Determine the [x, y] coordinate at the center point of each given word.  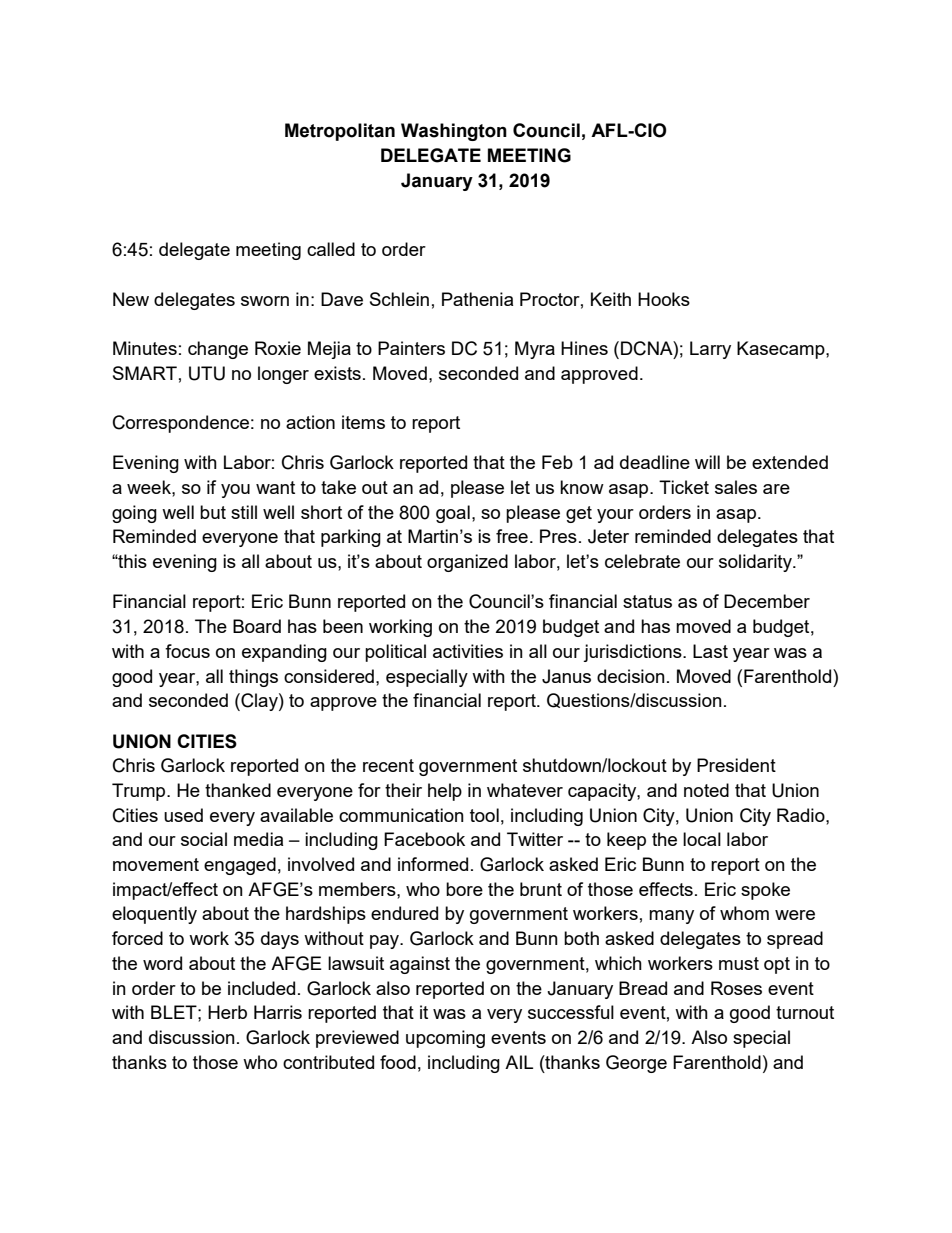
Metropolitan [340, 132]
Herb [227, 1012]
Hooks [664, 299]
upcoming [445, 1039]
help [445, 792]
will [707, 462]
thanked [238, 790]
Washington [454, 132]
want [275, 487]
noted [706, 790]
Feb [557, 462]
